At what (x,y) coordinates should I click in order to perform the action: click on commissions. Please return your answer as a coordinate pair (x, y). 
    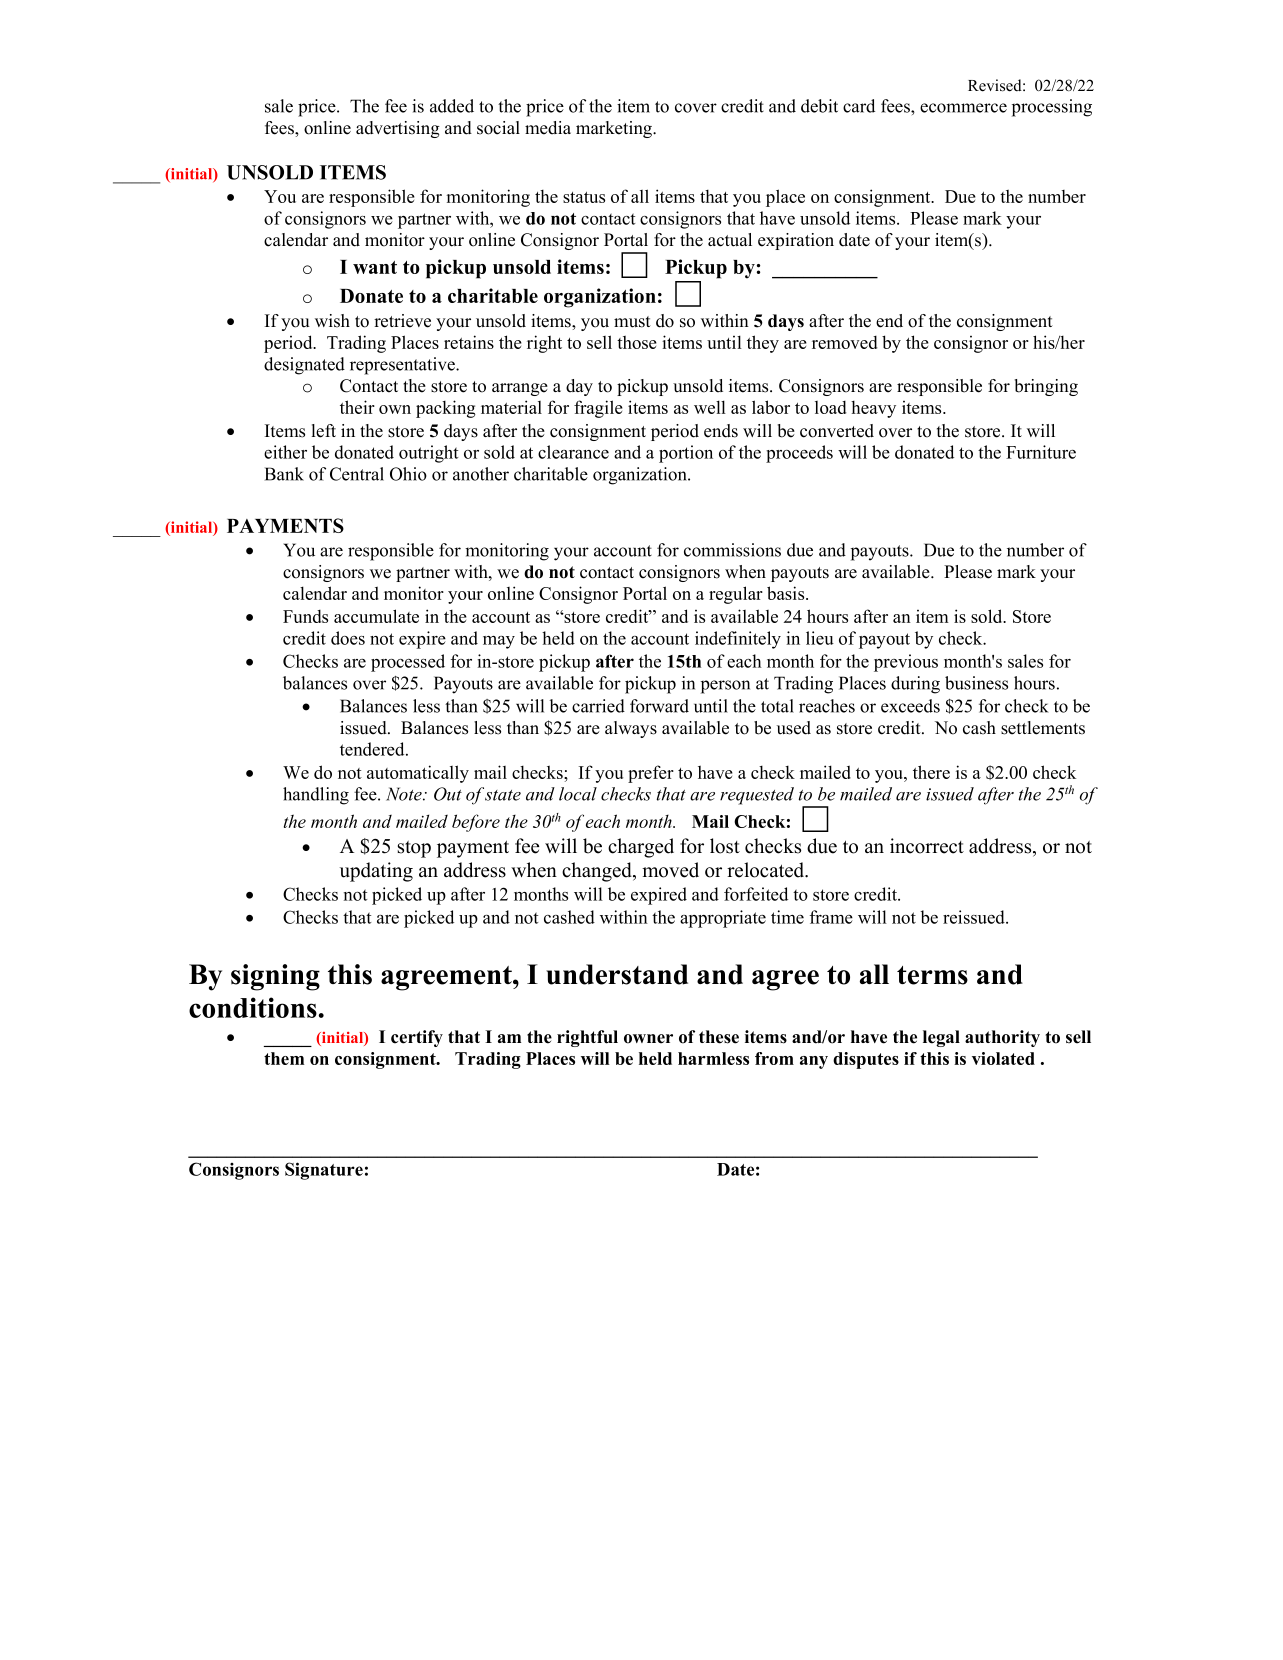
    Looking at the image, I should click on (732, 550).
